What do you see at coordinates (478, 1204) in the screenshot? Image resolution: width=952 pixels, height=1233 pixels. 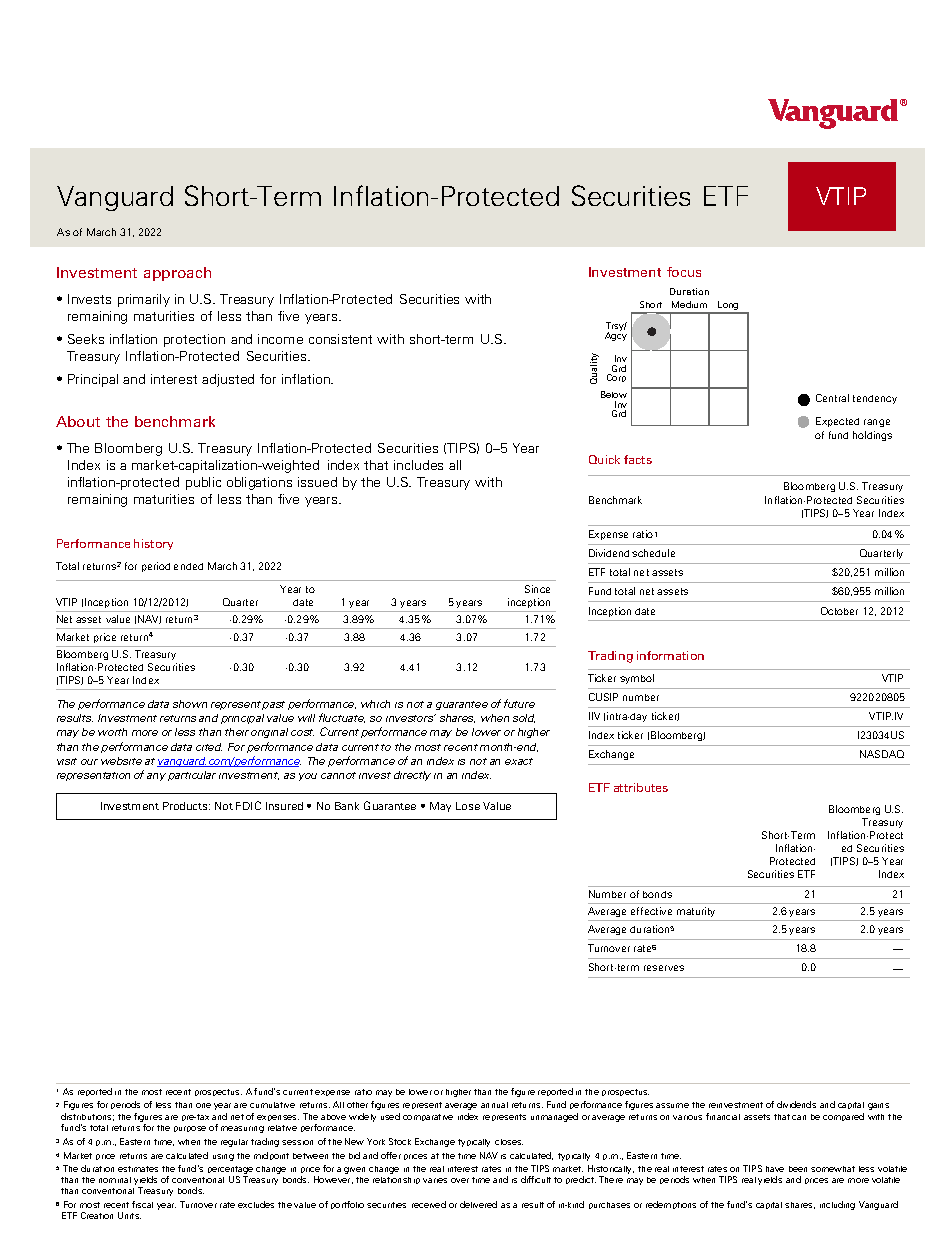 I see `delivered` at bounding box center [478, 1204].
